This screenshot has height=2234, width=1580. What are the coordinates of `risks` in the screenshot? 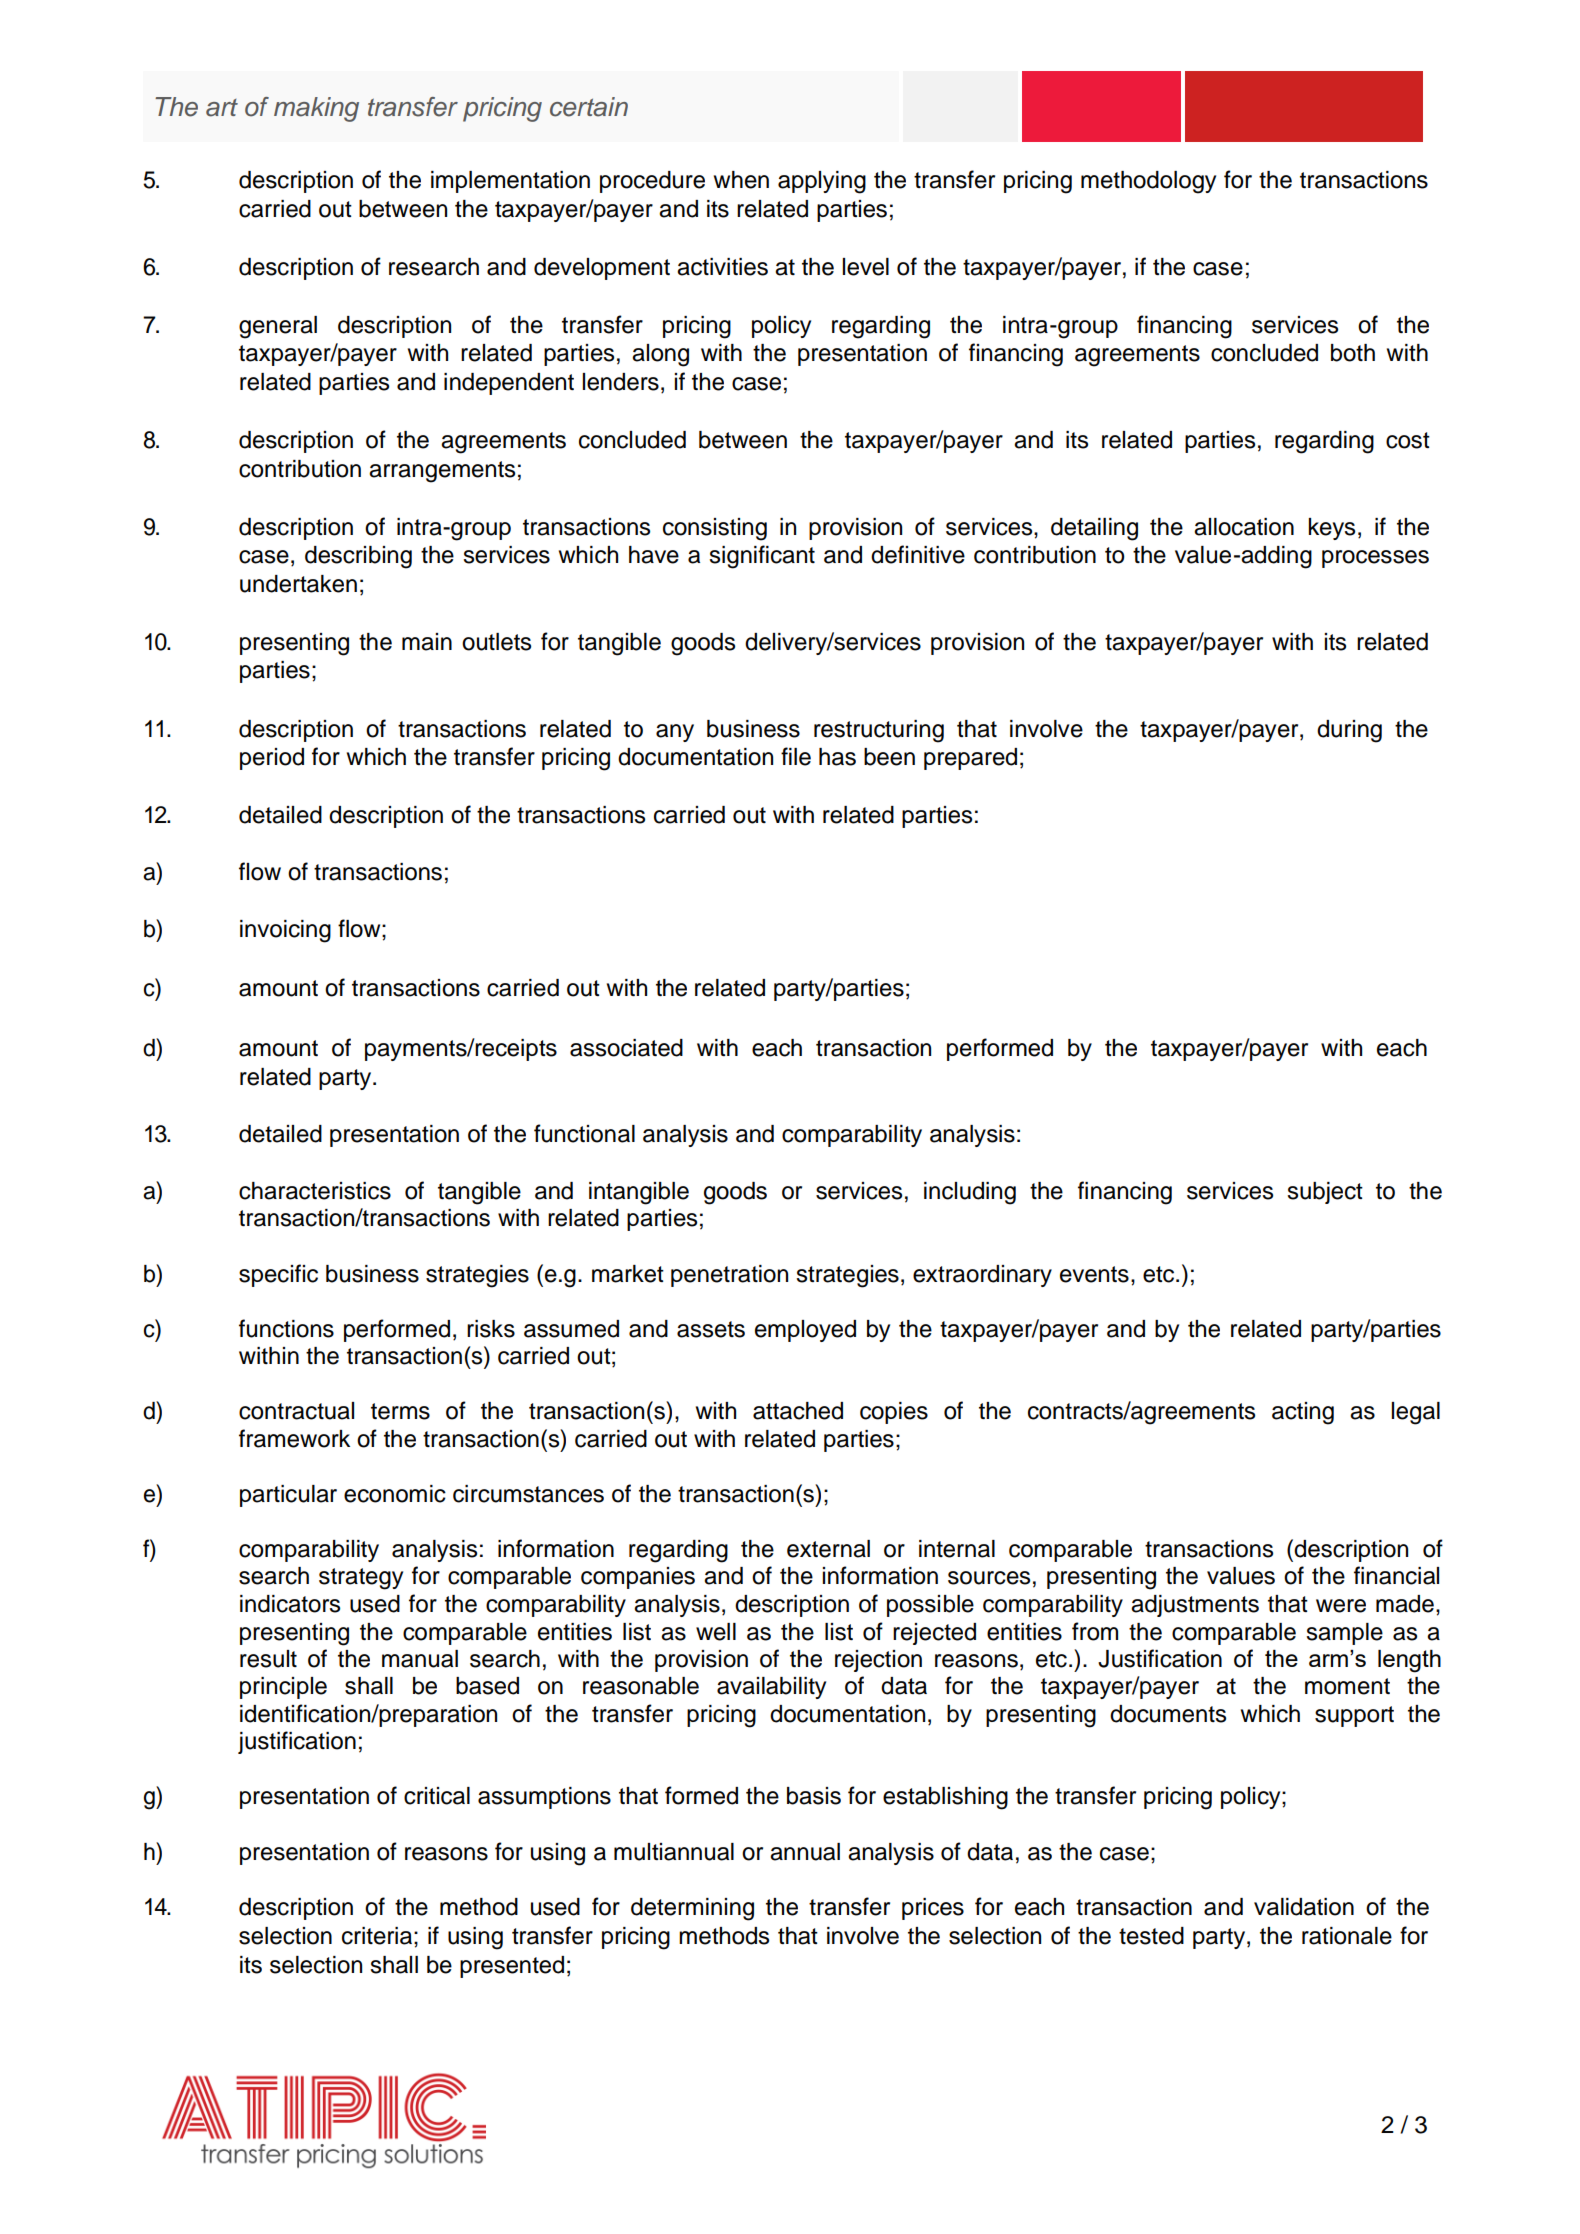 It's located at (491, 1329).
